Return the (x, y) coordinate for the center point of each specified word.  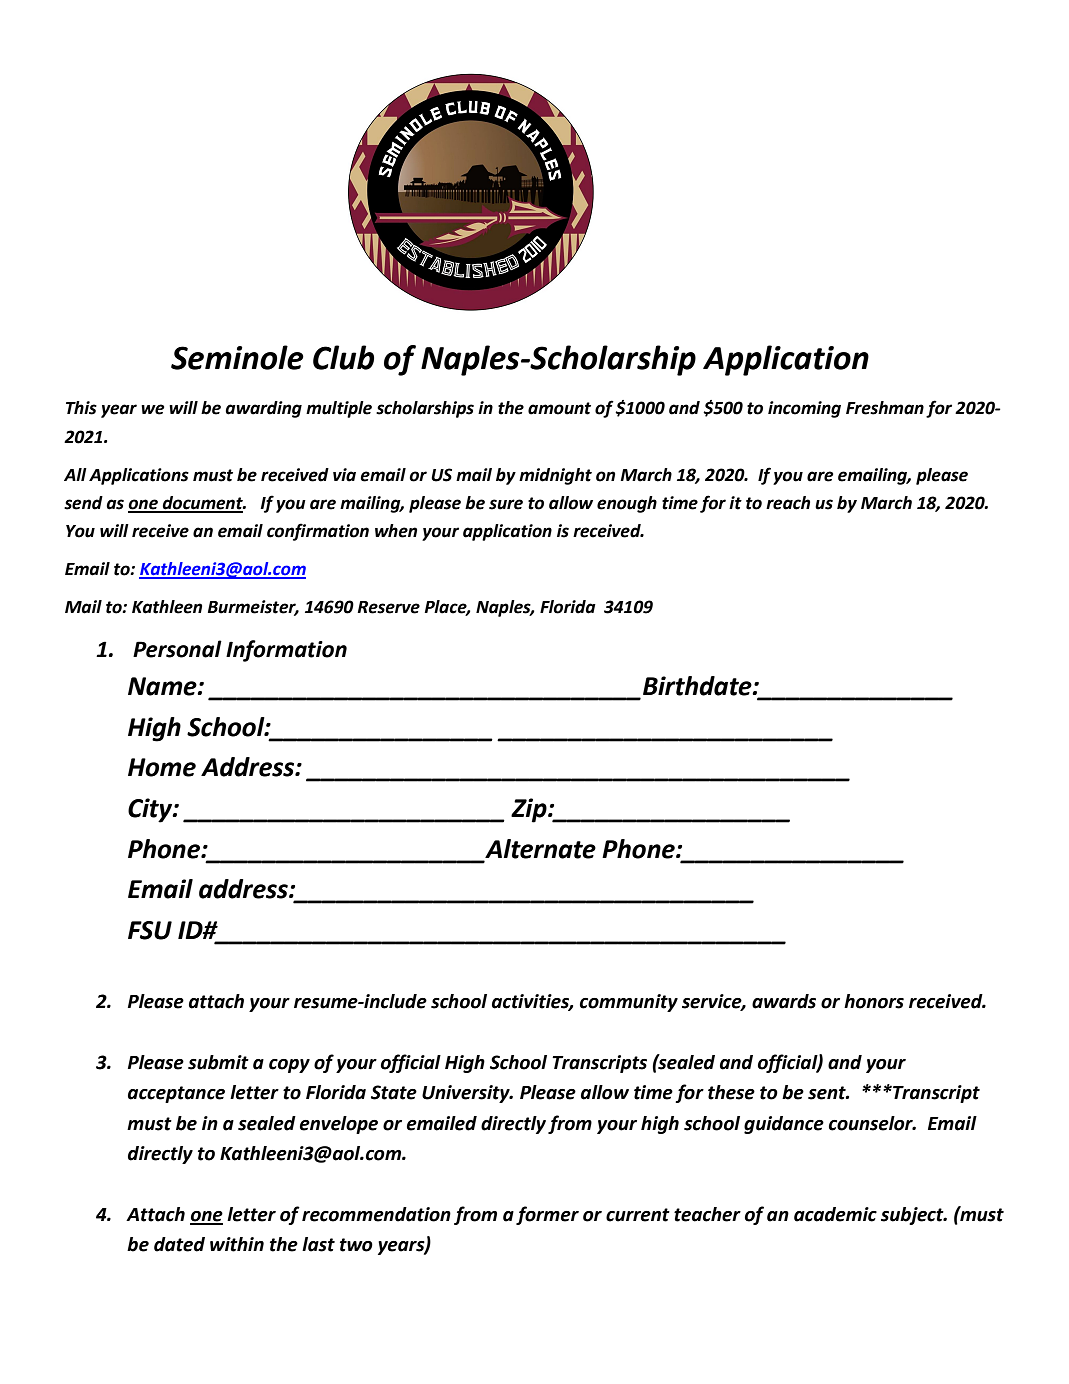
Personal (177, 649)
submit (218, 1062)
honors (874, 1001)
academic (835, 1214)
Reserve (388, 607)
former (547, 1215)
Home (162, 767)
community (629, 1003)
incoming (804, 409)
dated (179, 1244)
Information (286, 651)
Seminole (237, 357)
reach (788, 503)
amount (559, 408)
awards (784, 1001)
